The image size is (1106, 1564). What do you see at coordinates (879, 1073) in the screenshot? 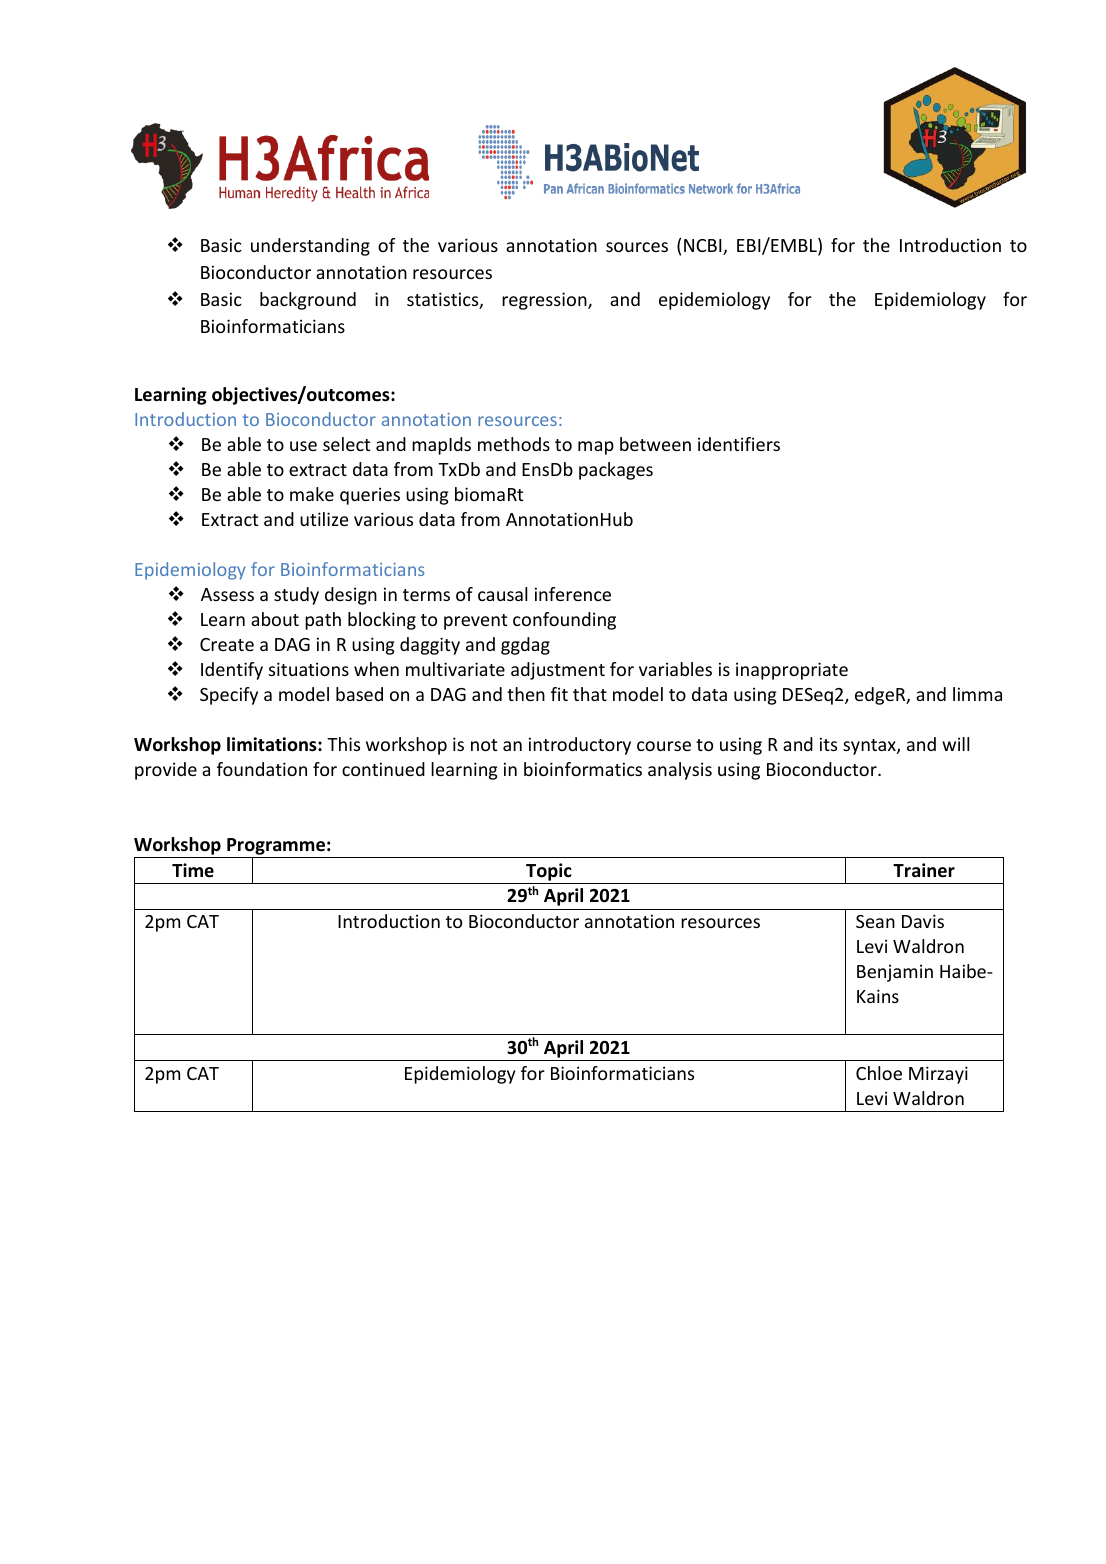
I see `Chloe` at bounding box center [879, 1073].
